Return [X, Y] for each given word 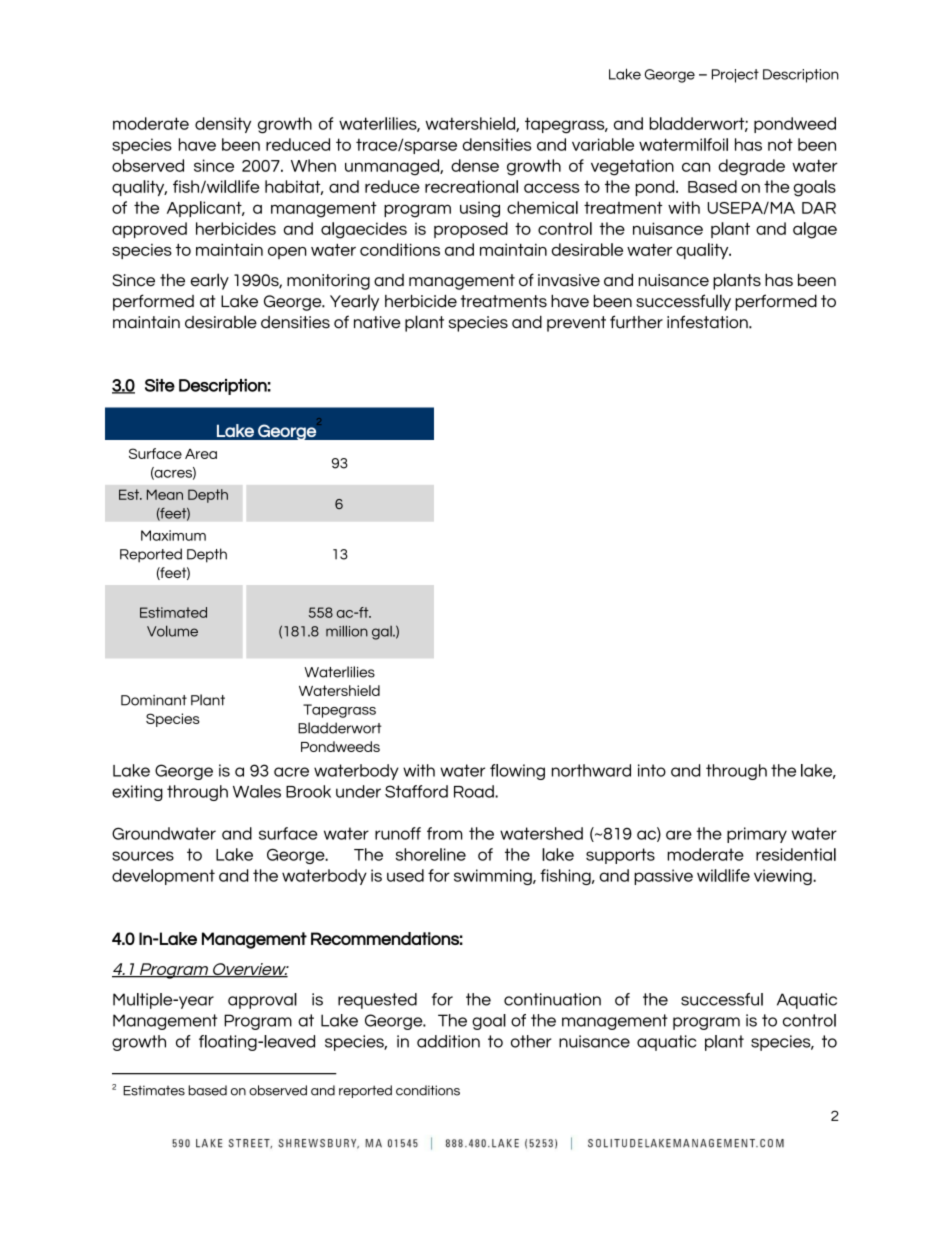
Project [735, 76]
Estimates [154, 1090]
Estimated [173, 612]
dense [475, 165]
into [652, 770]
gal [383, 633]
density [223, 125]
